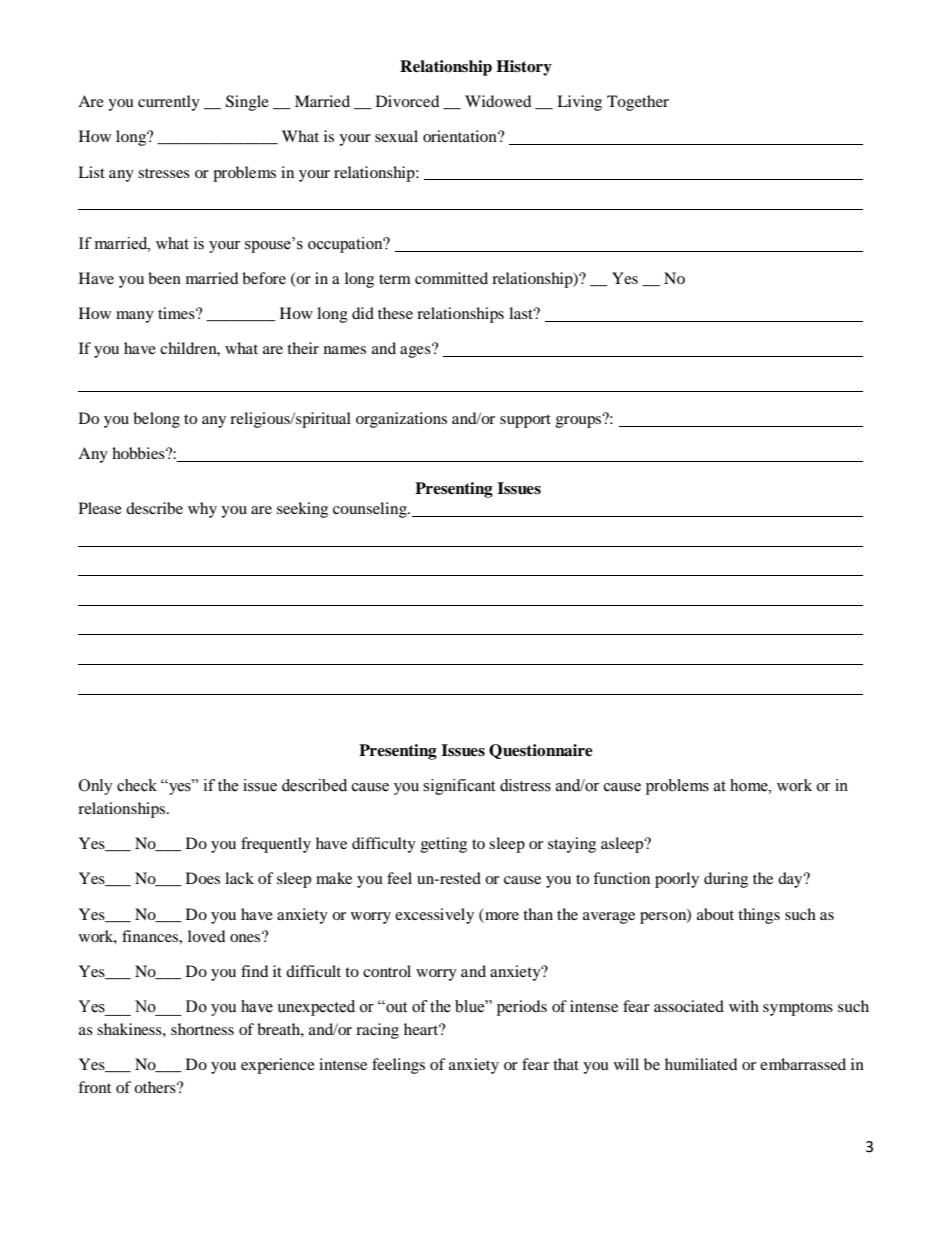 This image has width=952, height=1233. Describe the element at coordinates (169, 103) in the image. I see `currently` at that location.
